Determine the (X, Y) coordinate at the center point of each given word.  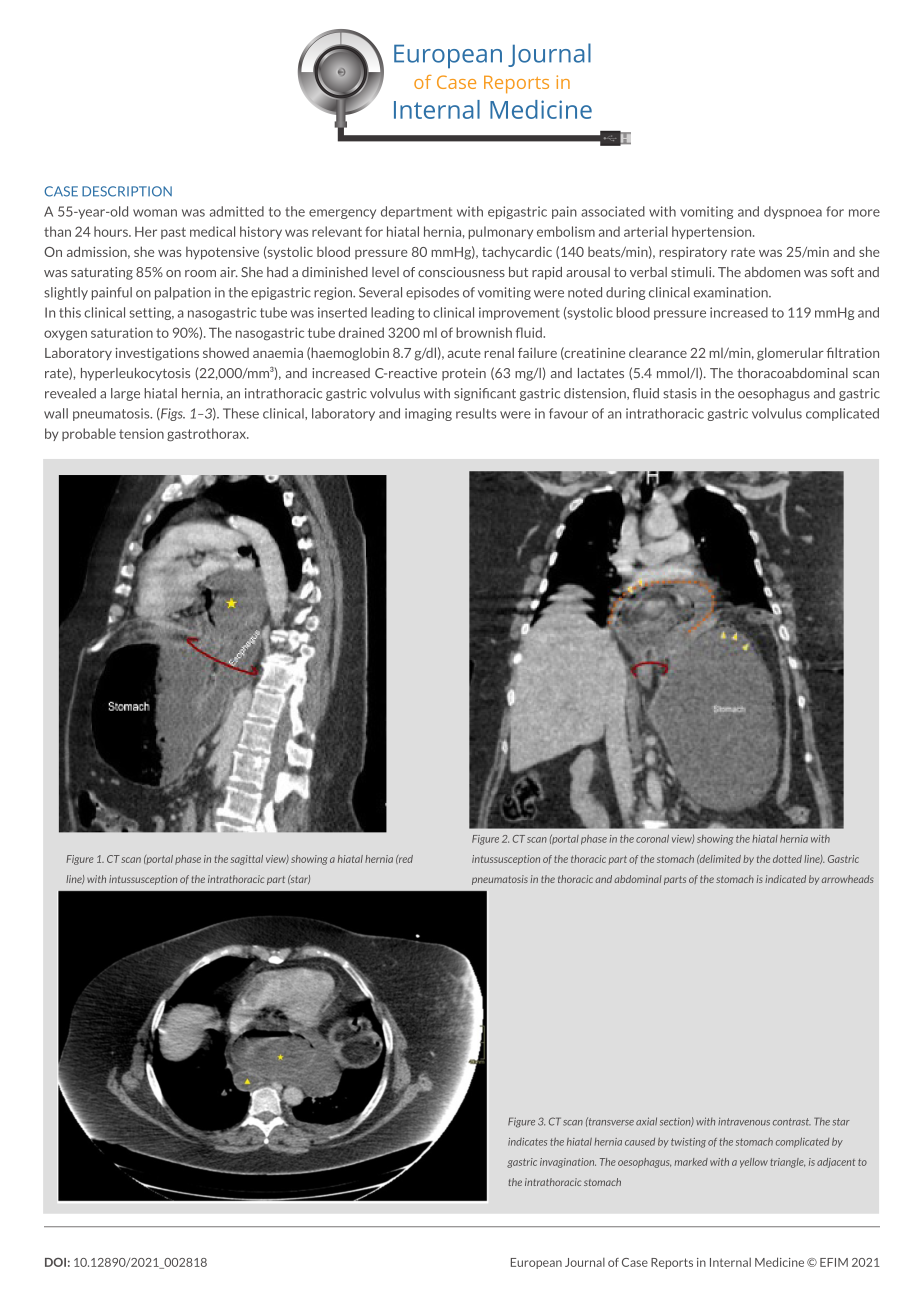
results (476, 413)
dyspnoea (793, 212)
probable (89, 434)
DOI (55, 1262)
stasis (680, 393)
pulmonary (500, 232)
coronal (652, 839)
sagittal (247, 860)
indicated (785, 879)
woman (155, 213)
